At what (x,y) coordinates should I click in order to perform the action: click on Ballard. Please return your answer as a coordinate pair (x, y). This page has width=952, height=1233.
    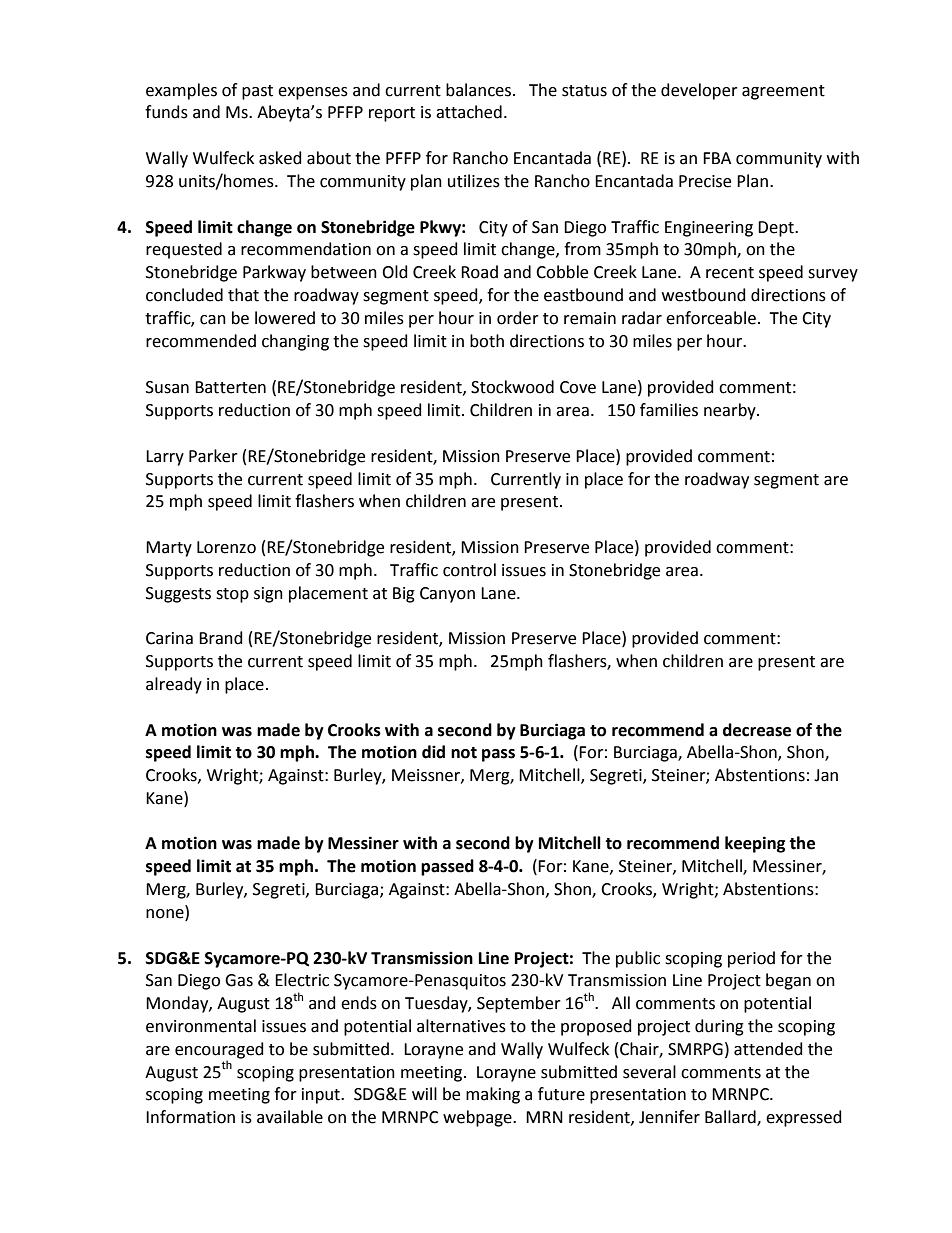
    Looking at the image, I should click on (731, 1118).
